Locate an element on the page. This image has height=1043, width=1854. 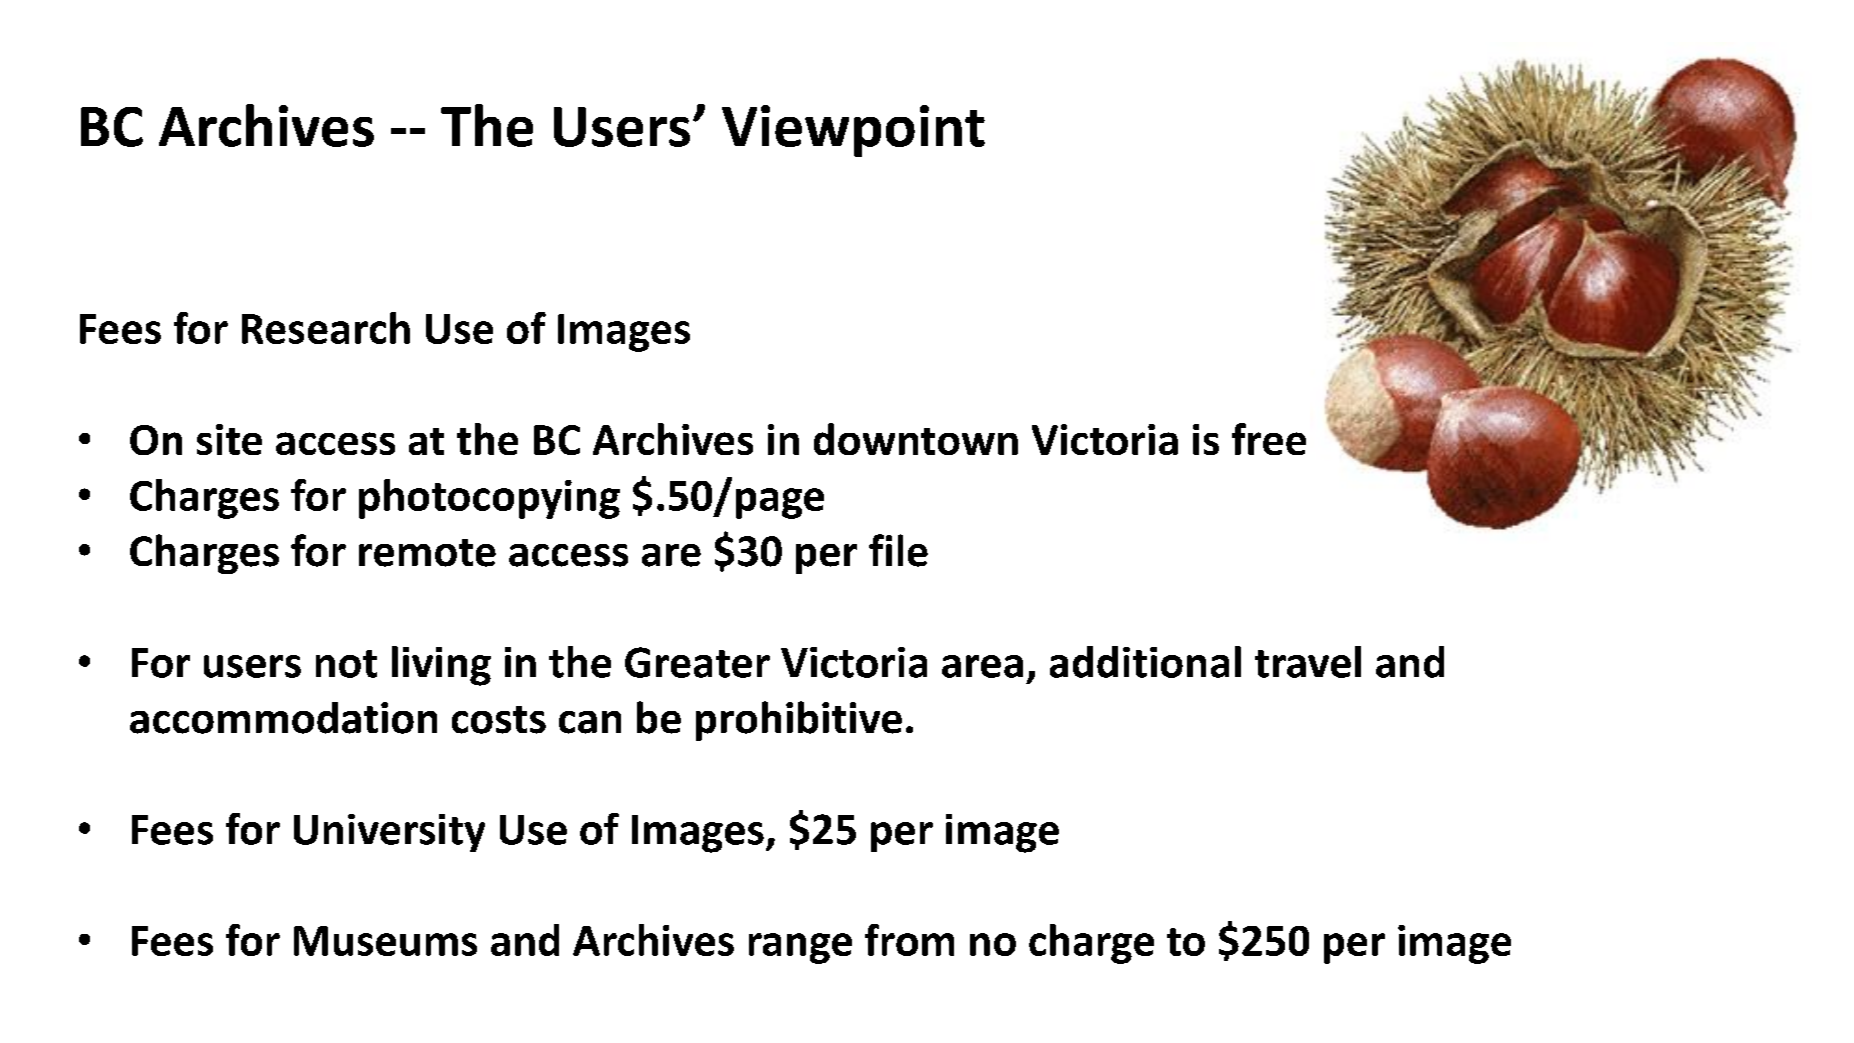
site is located at coordinates (229, 439).
